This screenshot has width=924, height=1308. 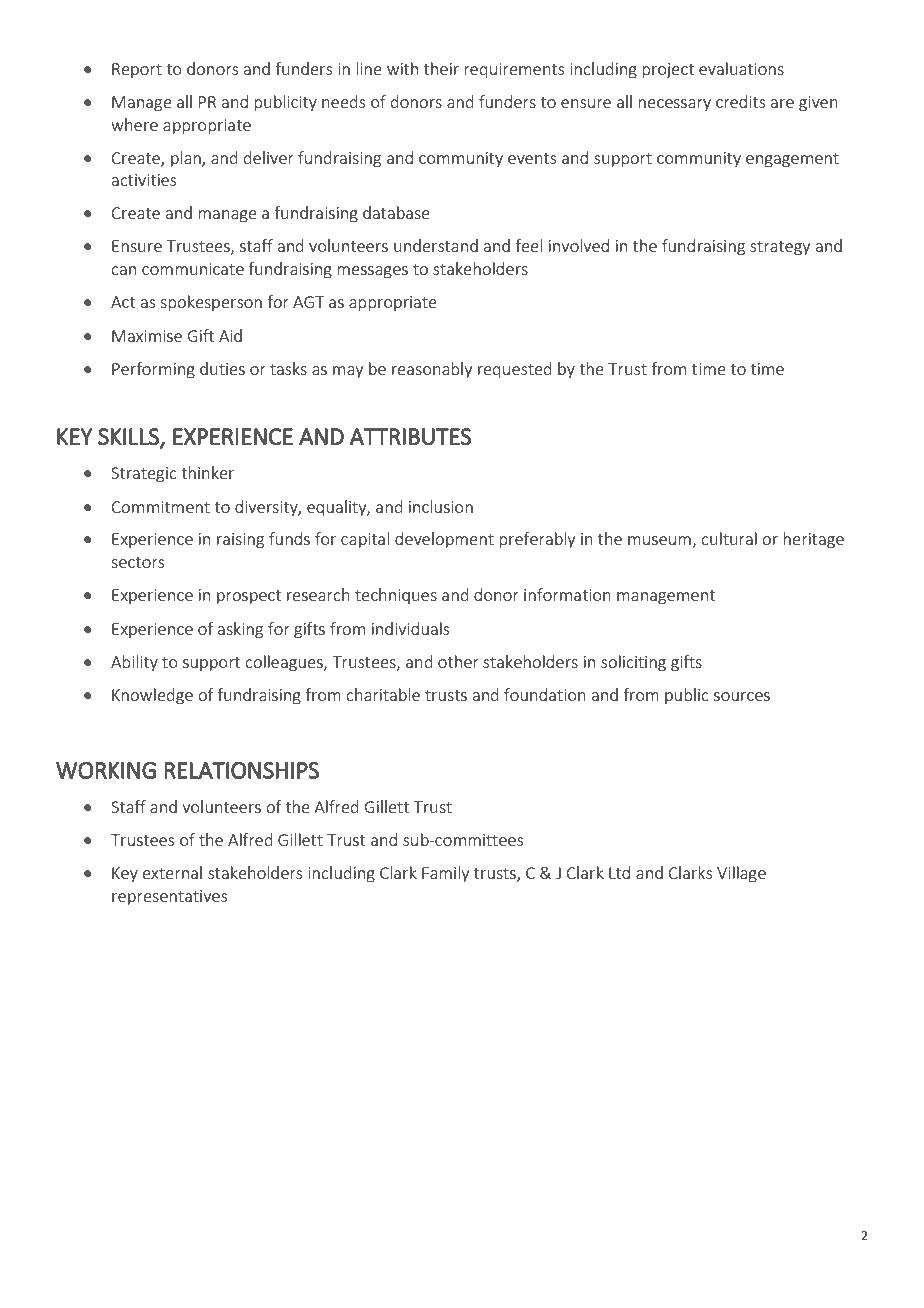 What do you see at coordinates (207, 472) in the screenshot?
I see `thinker` at bounding box center [207, 472].
